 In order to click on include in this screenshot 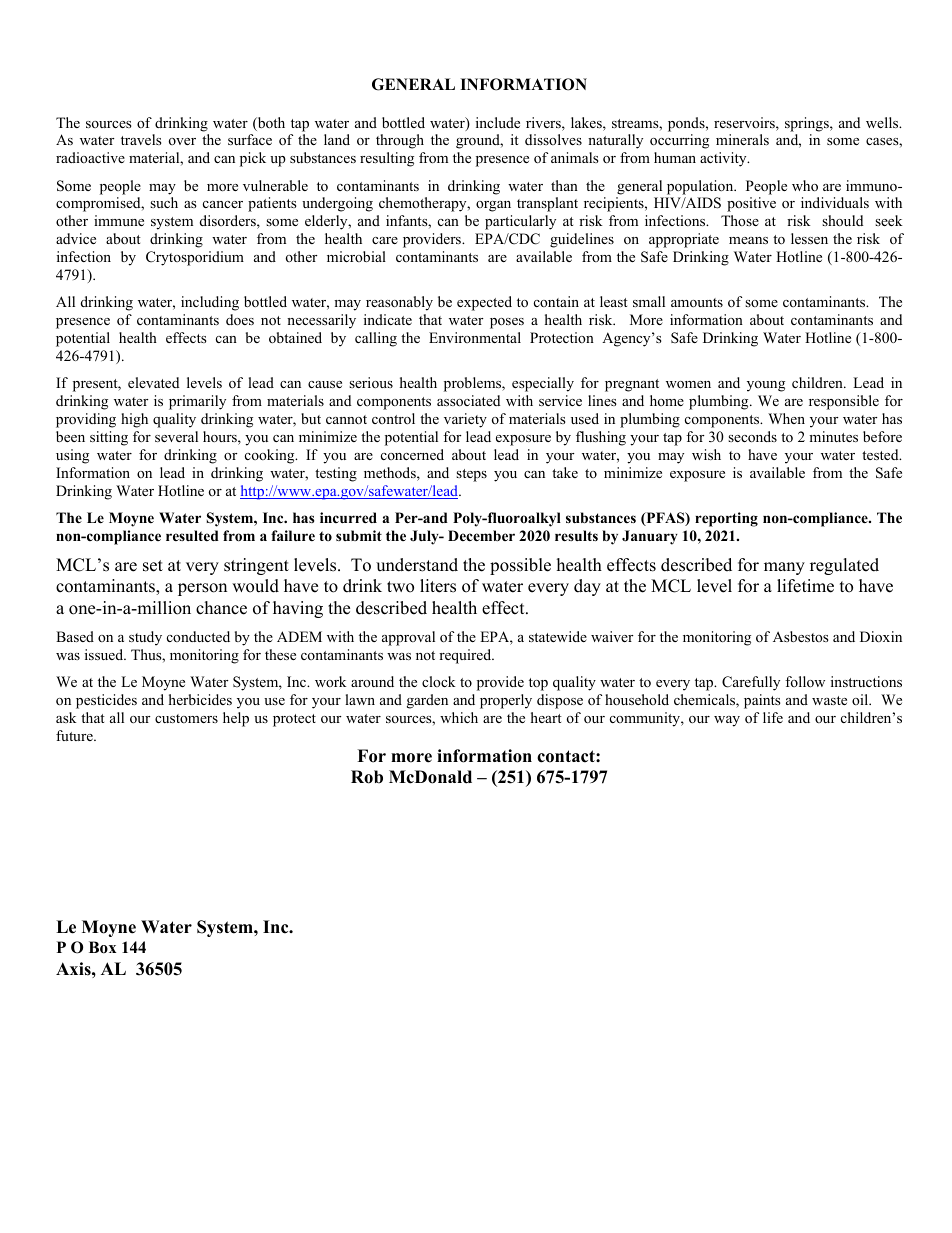, I will do `click(498, 122)`.
